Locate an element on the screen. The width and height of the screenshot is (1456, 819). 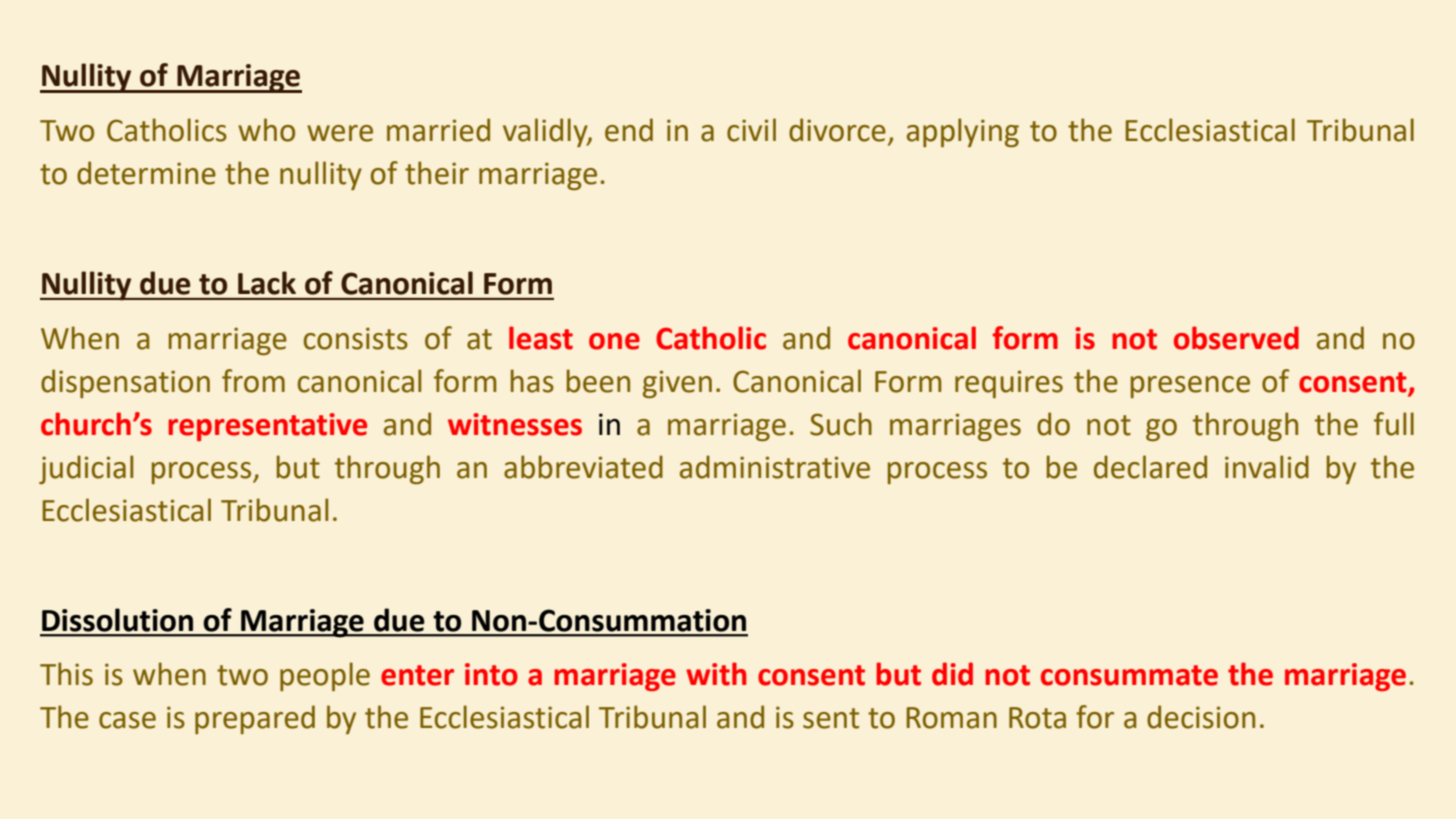
applying is located at coordinates (963, 132).
